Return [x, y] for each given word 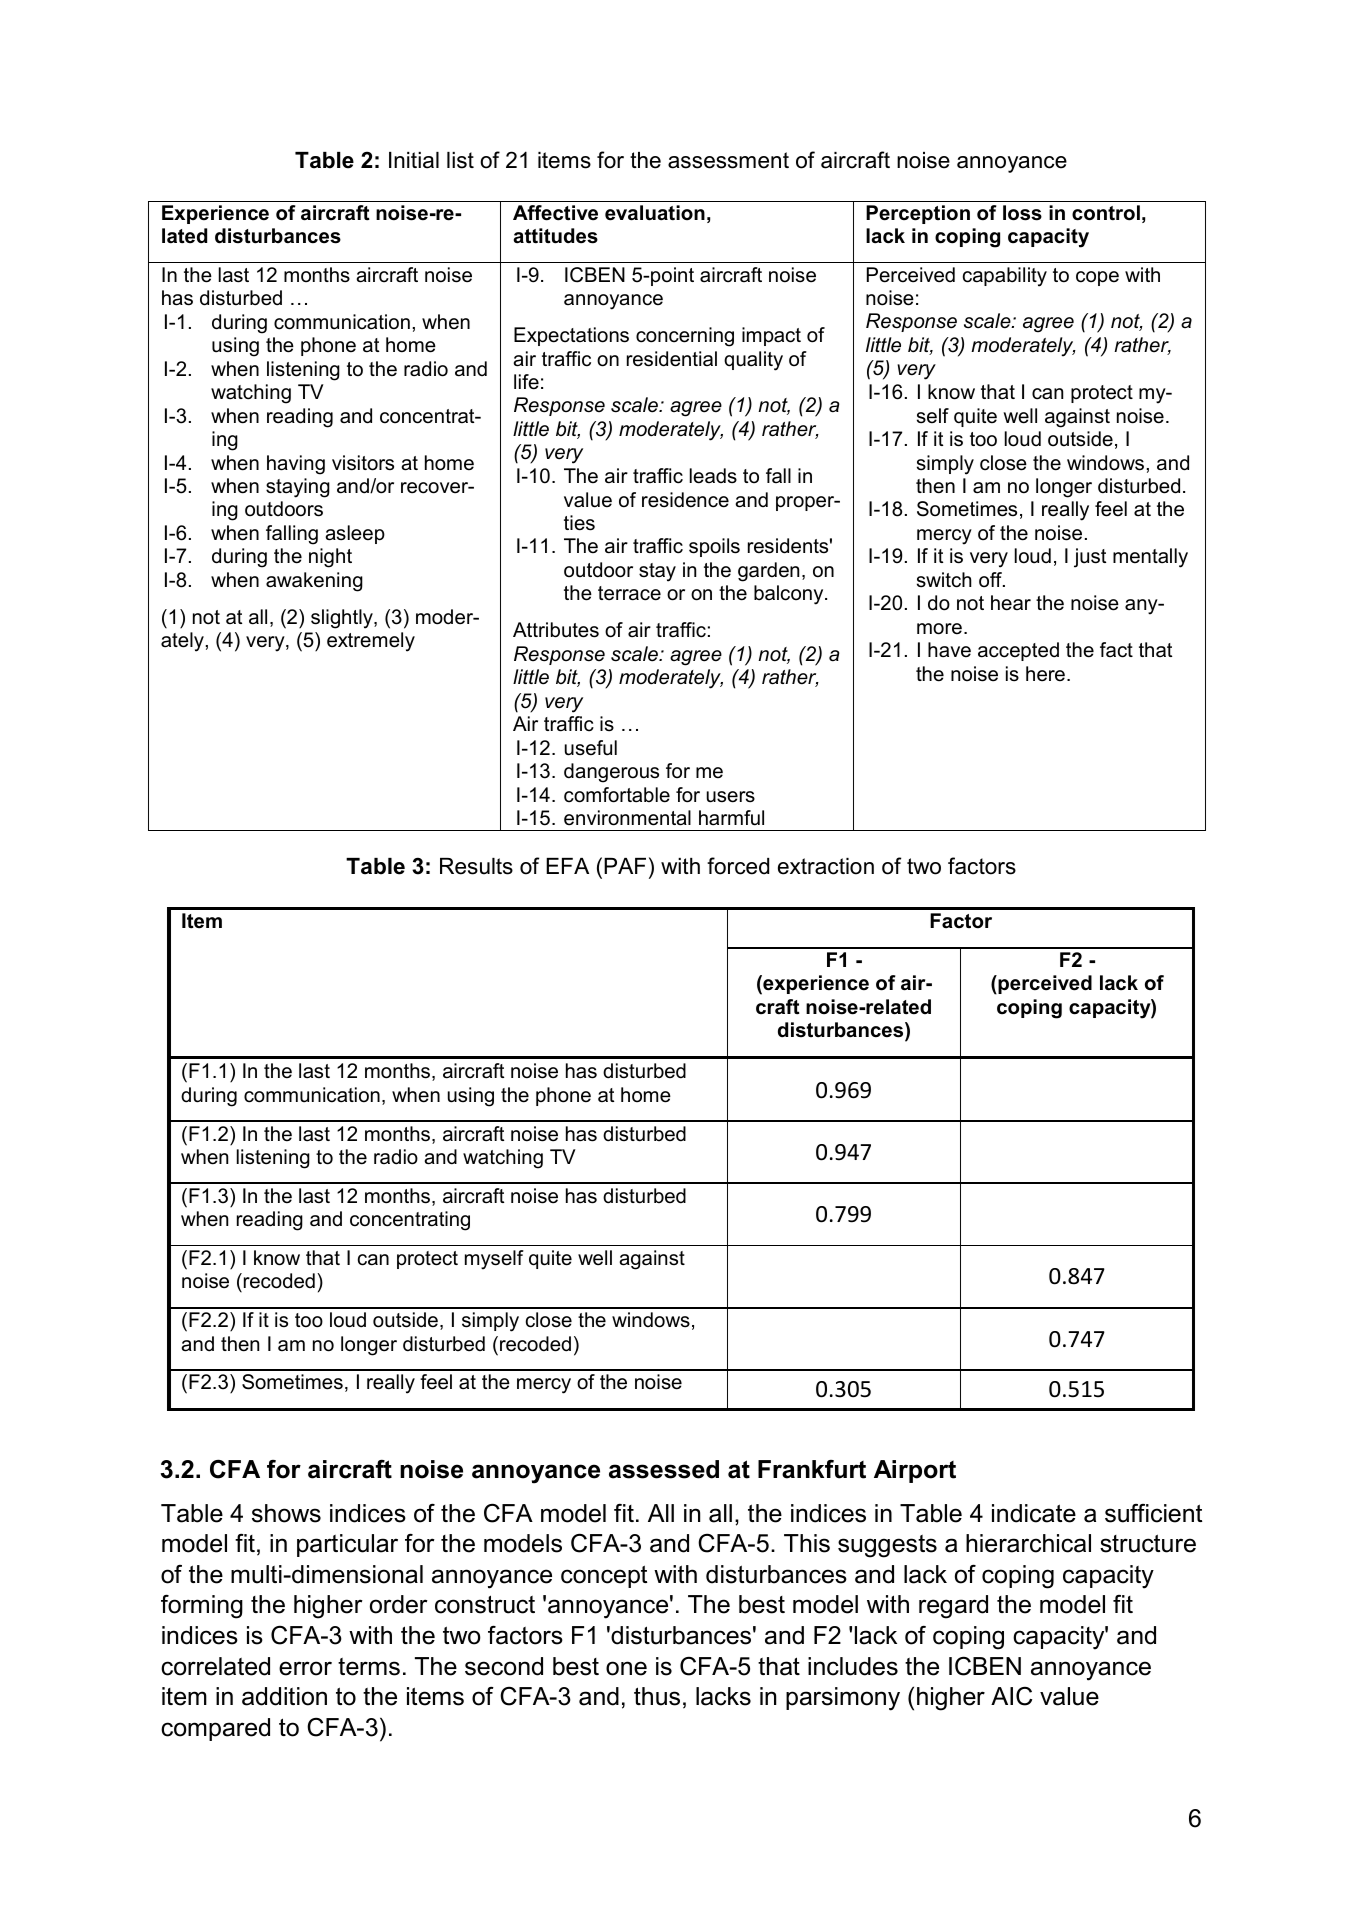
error [305, 1668]
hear [1011, 603]
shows [286, 1513]
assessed [664, 1469]
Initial [414, 160]
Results [476, 866]
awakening [314, 582]
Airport [915, 1471]
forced [738, 866]
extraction [826, 866]
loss [1022, 213]
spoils [714, 547]
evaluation [655, 213]
